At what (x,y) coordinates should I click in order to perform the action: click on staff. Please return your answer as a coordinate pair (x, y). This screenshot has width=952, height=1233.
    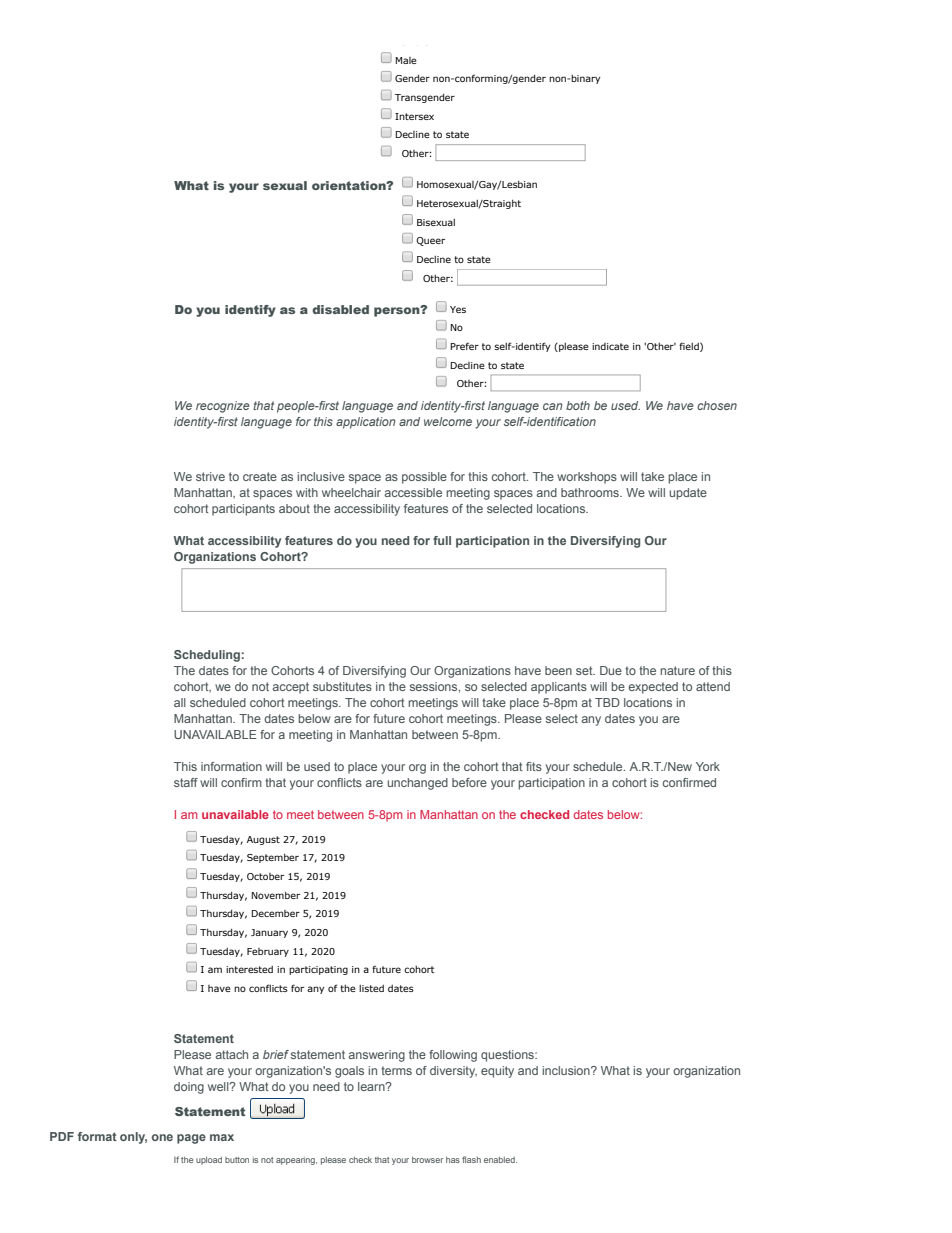
    Looking at the image, I should click on (186, 782).
